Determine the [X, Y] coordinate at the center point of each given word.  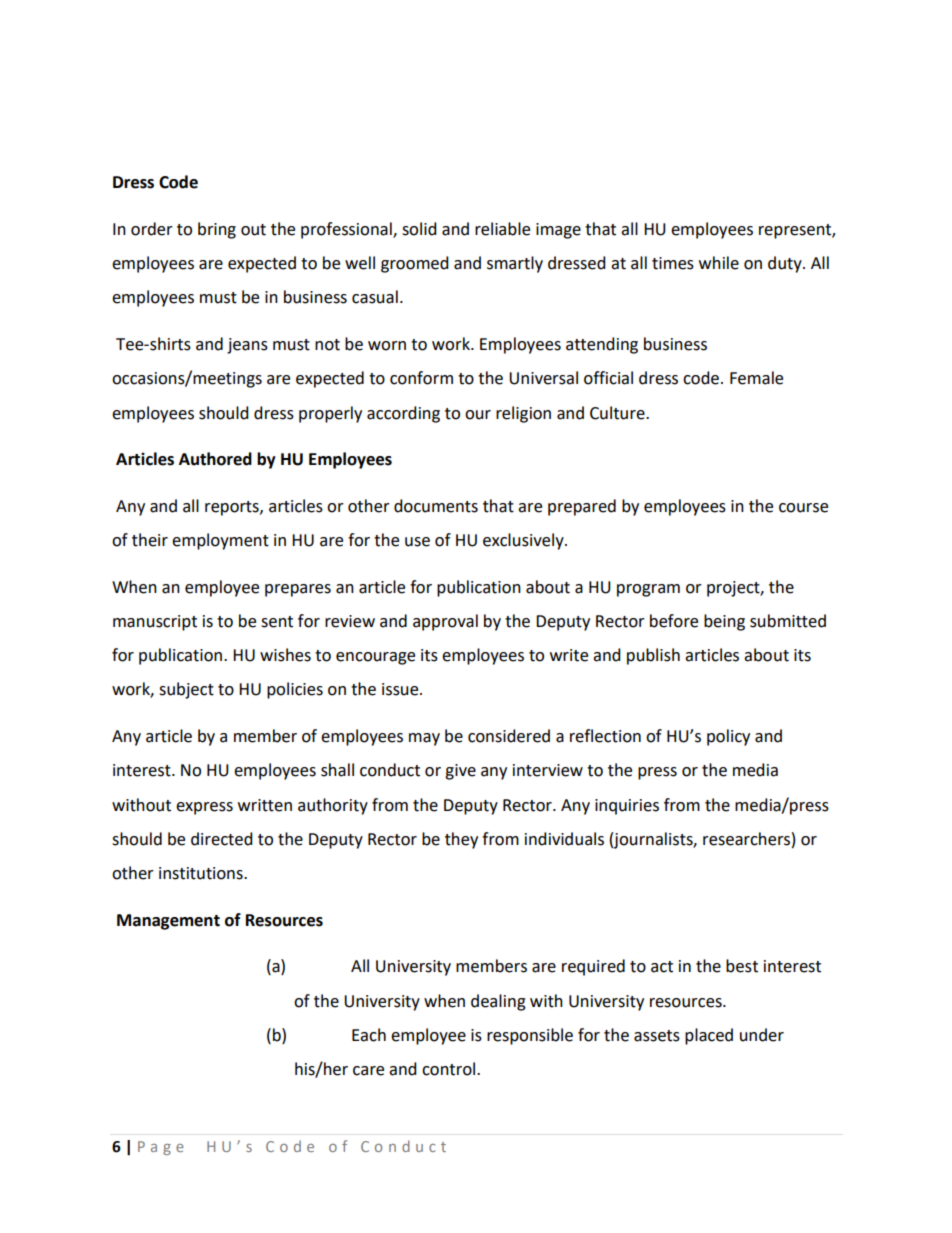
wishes [285, 655]
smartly [515, 264]
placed [709, 1036]
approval [445, 622]
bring [217, 230]
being [724, 622]
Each [369, 1035]
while [719, 263]
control [450, 1069]
